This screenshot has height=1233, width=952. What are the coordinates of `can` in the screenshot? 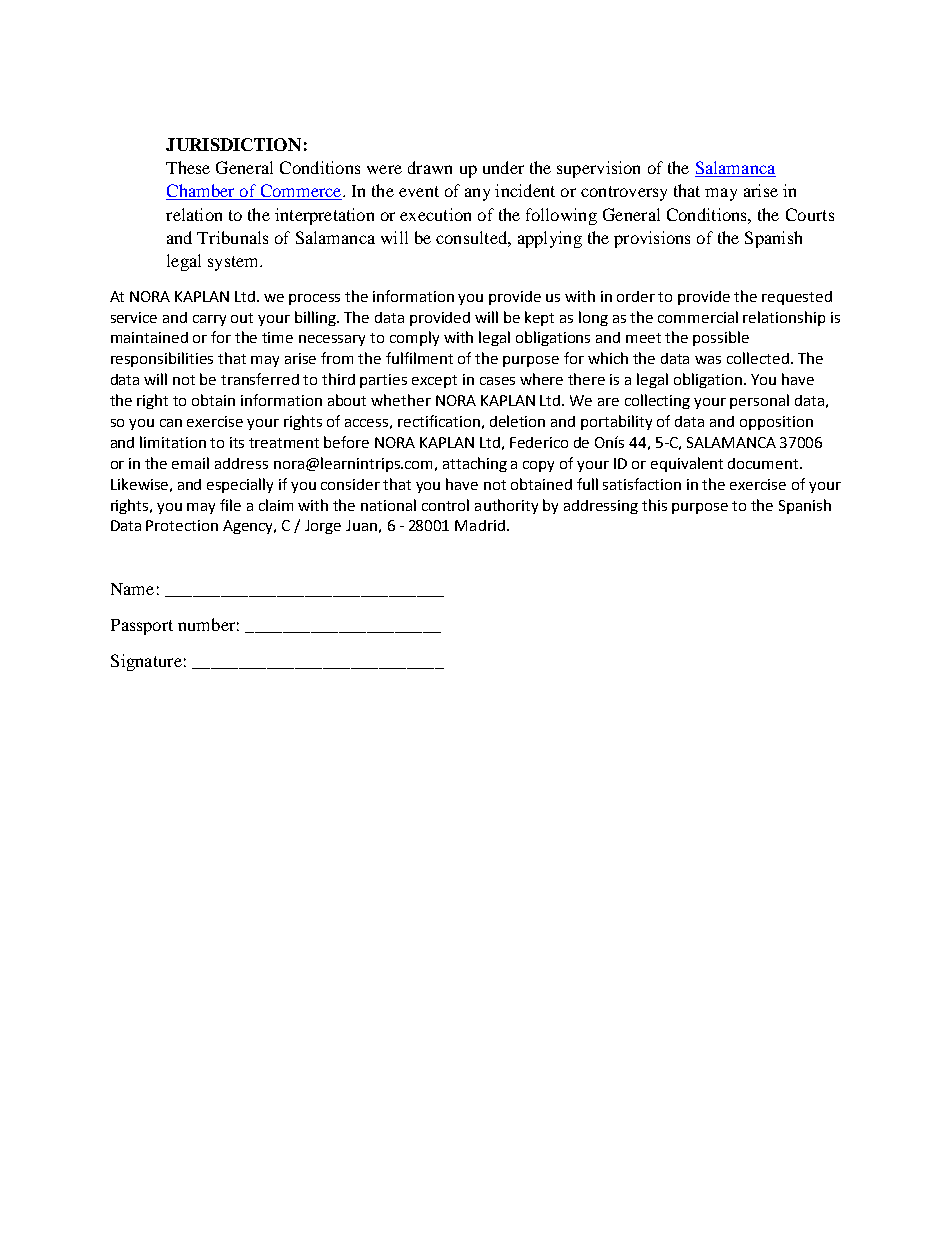 It's located at (171, 423).
